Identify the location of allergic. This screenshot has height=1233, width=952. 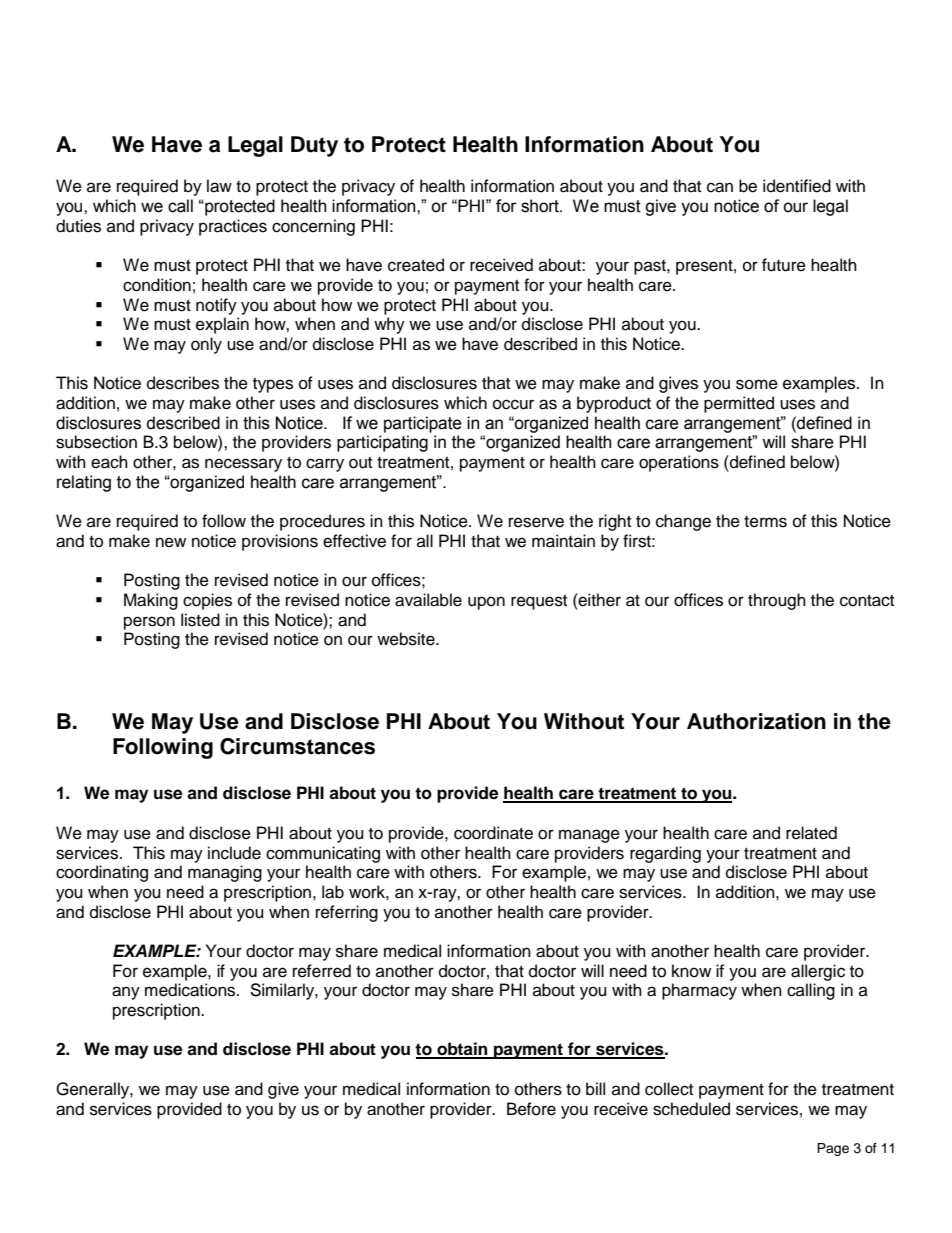
(818, 972).
